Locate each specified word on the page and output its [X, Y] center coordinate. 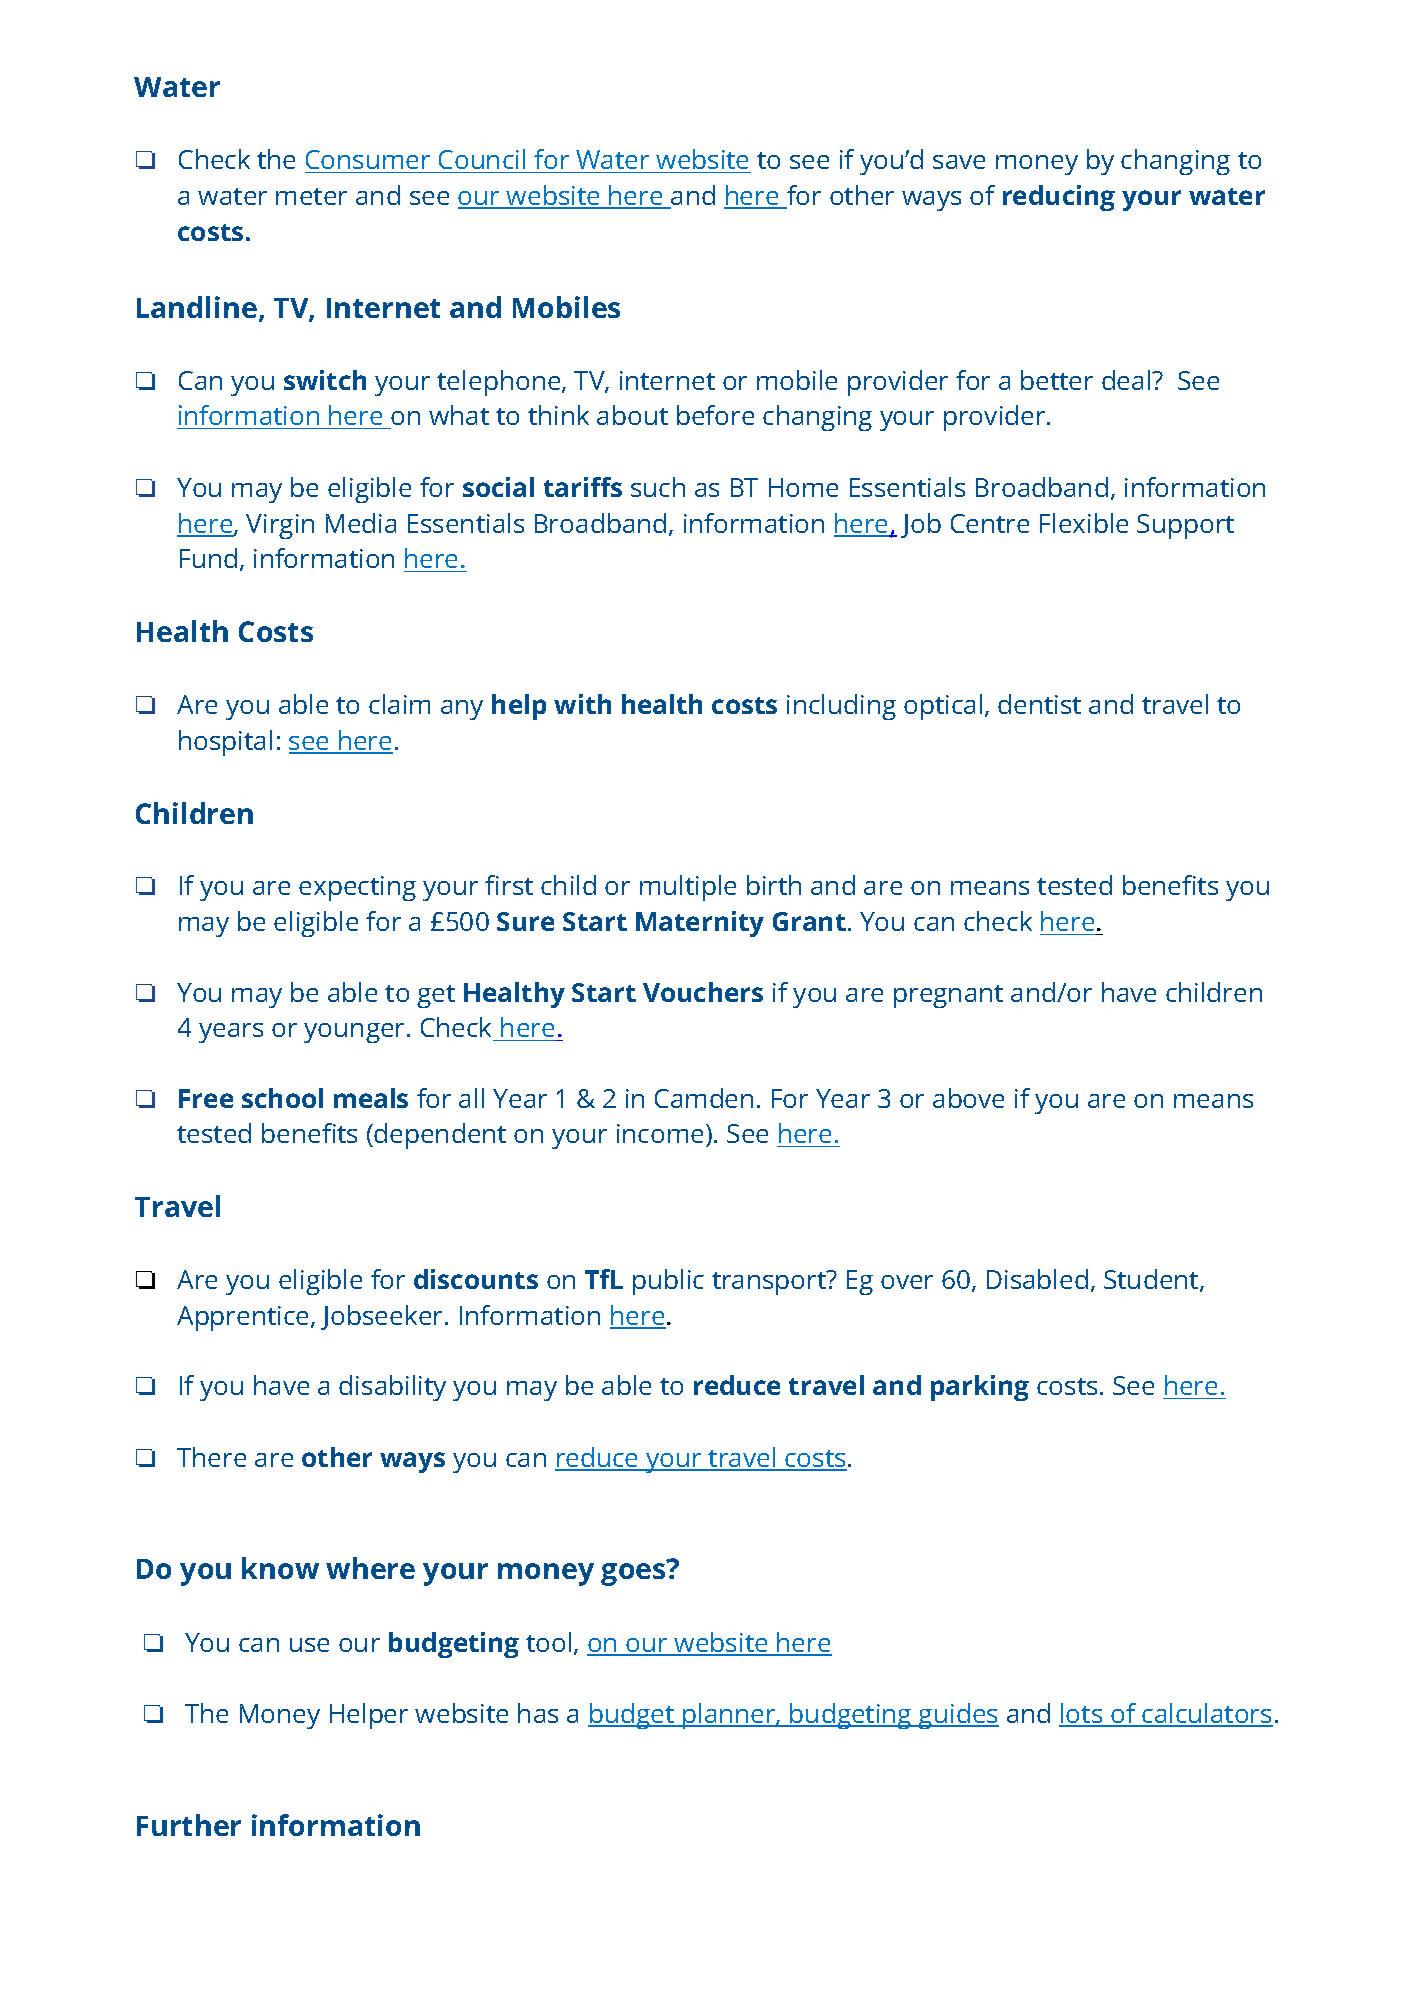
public [668, 1282]
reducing [1059, 198]
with [582, 704]
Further [189, 1825]
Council [482, 161]
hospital [225, 743]
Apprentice [244, 1318]
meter [311, 196]
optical [943, 707]
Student [1152, 1280]
